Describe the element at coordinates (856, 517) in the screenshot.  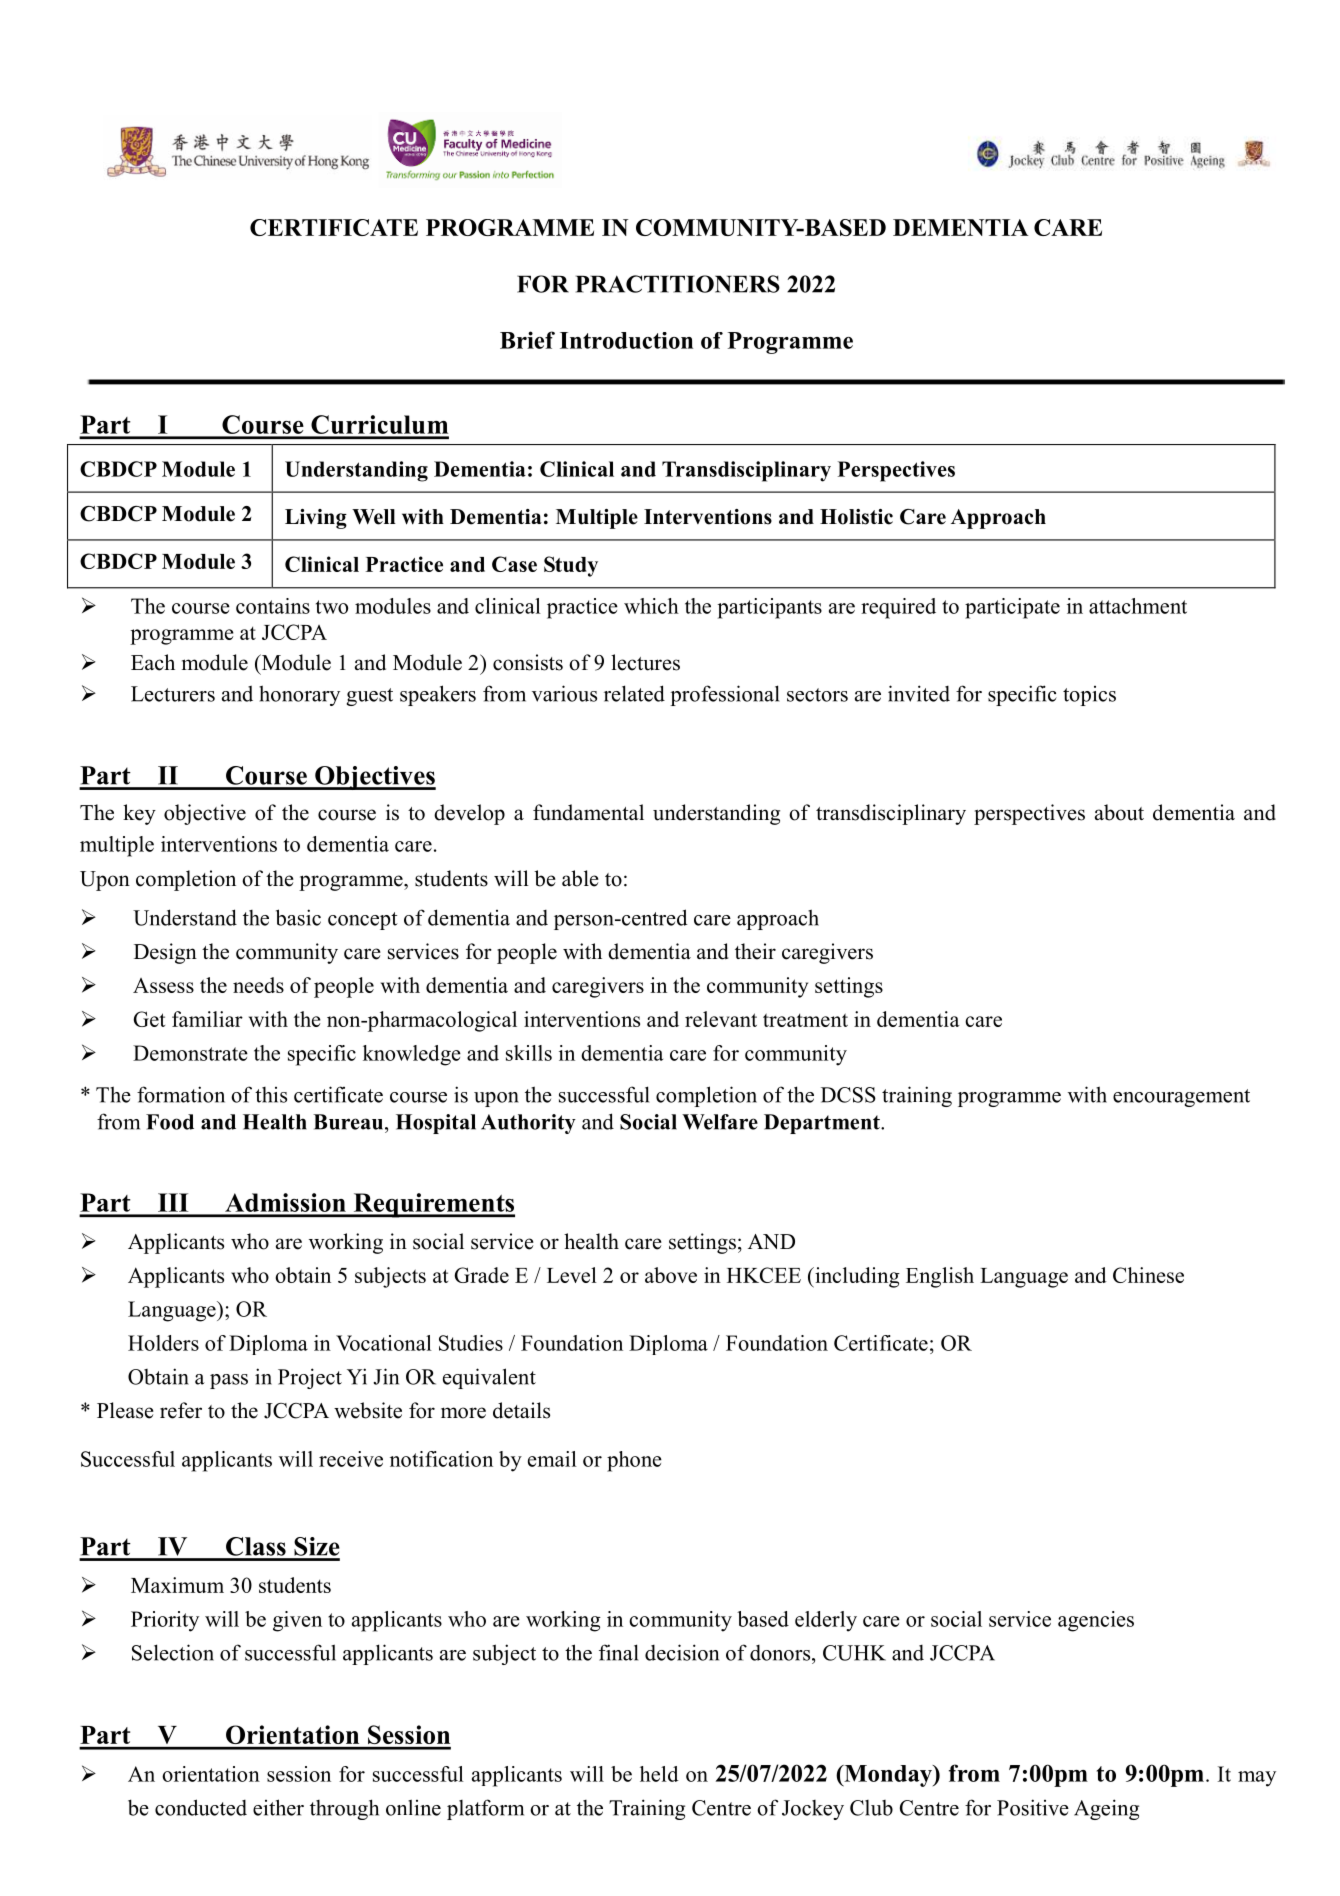
I see `Holistic` at that location.
